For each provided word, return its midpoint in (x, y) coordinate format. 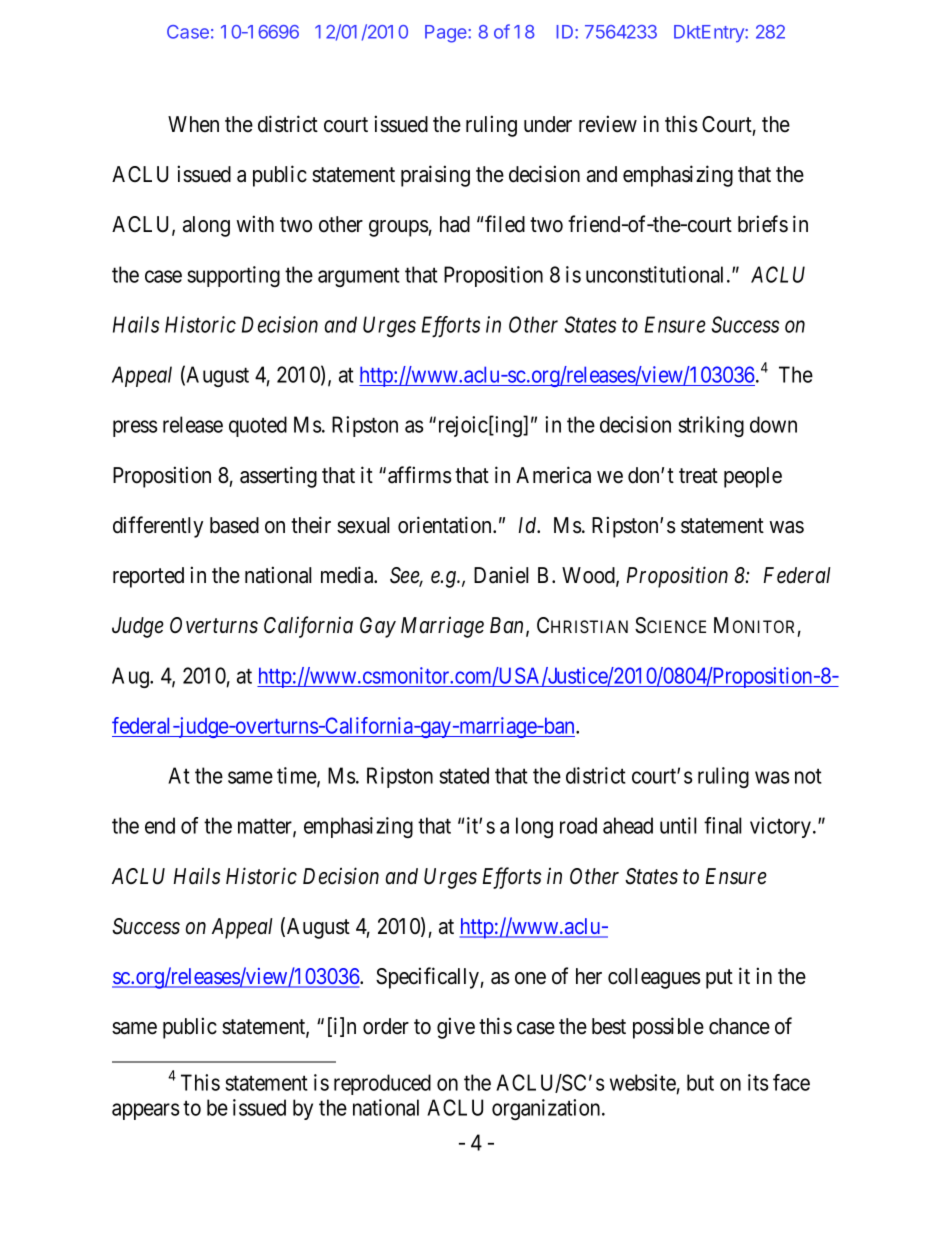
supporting (234, 276)
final (722, 825)
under (548, 124)
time (297, 776)
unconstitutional (657, 274)
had (455, 224)
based (234, 525)
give (456, 1028)
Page (447, 34)
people (753, 477)
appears (146, 1111)
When (193, 124)
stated (464, 775)
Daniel (501, 575)
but (700, 1082)
